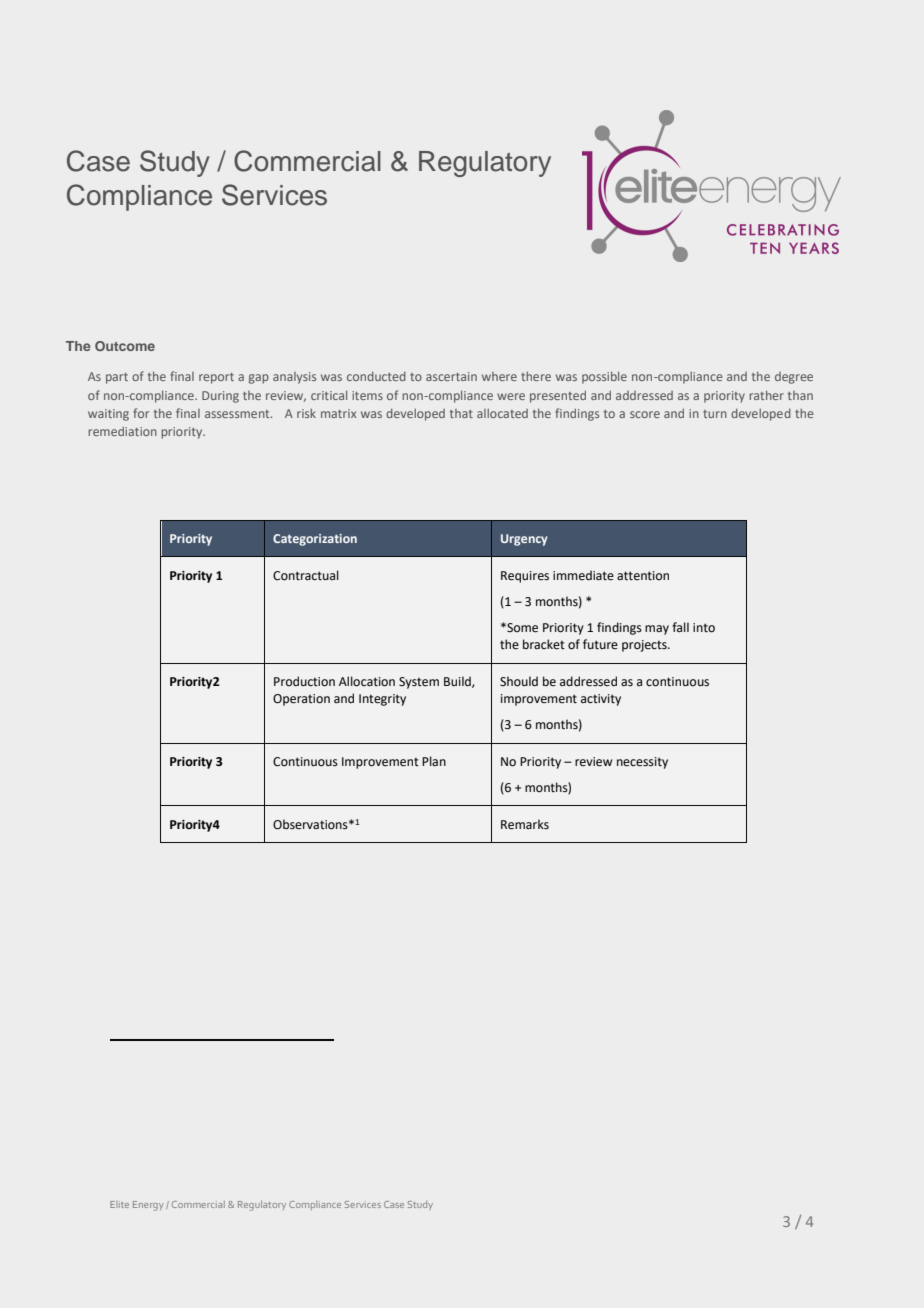  I want to click on System, so click(419, 683).
